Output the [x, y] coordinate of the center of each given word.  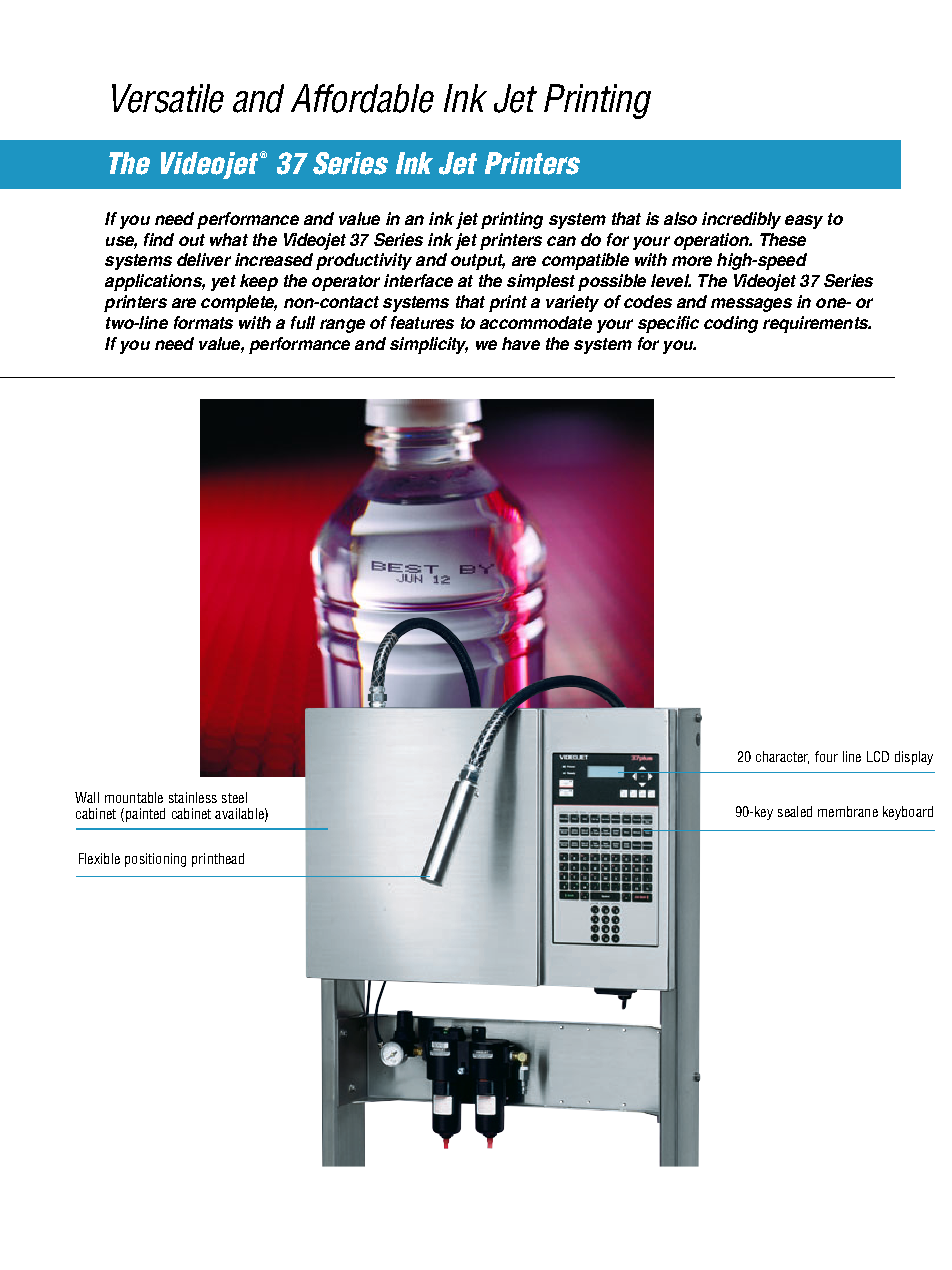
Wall [87, 797]
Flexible [99, 858]
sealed [795, 811]
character [782, 757]
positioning [155, 860]
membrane [848, 811]
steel [234, 797]
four [826, 756]
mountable [134, 797]
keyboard [908, 813]
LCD [878, 756]
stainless [193, 797]
